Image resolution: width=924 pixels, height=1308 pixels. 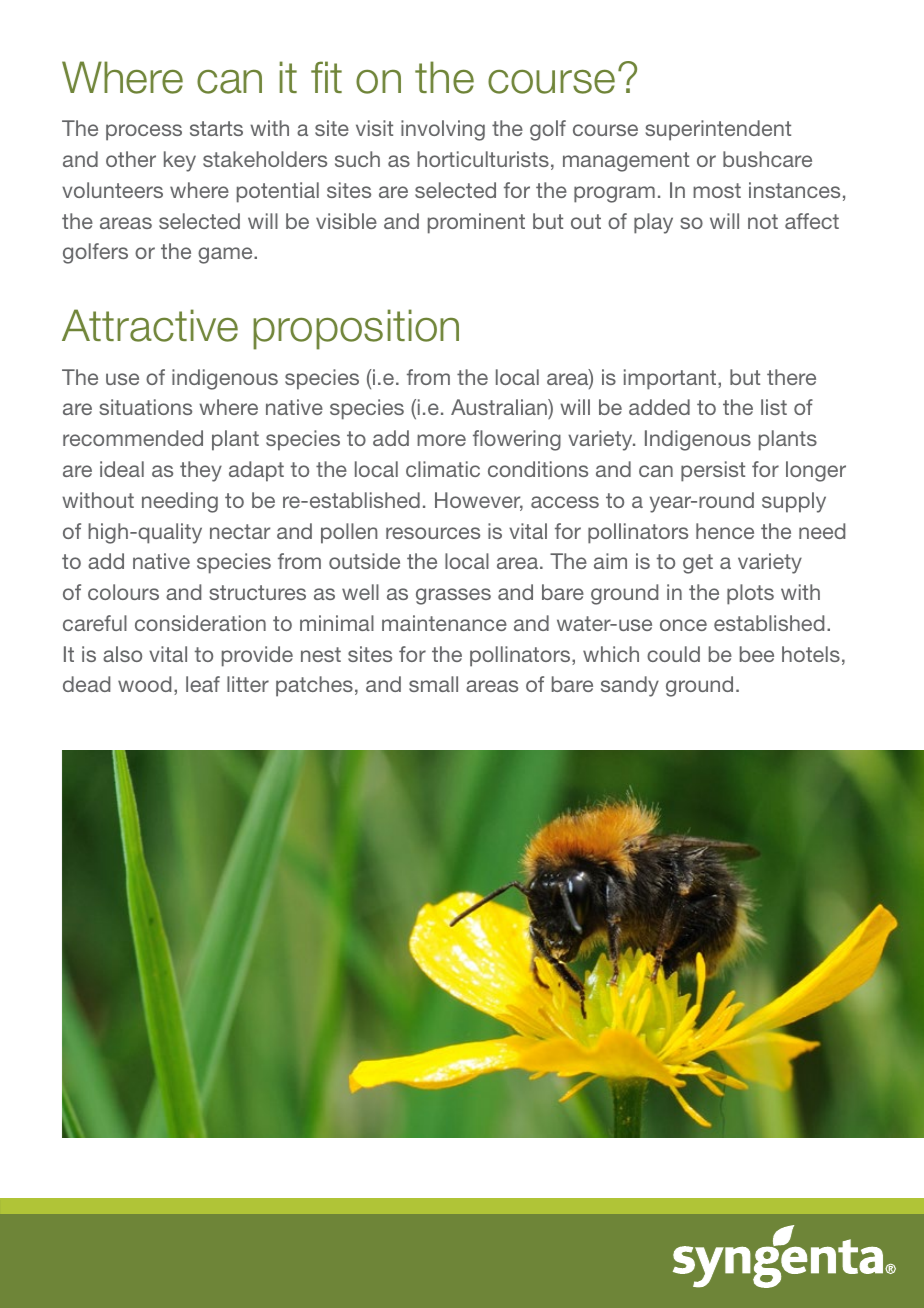 What do you see at coordinates (725, 531) in the document?
I see `hence` at bounding box center [725, 531].
